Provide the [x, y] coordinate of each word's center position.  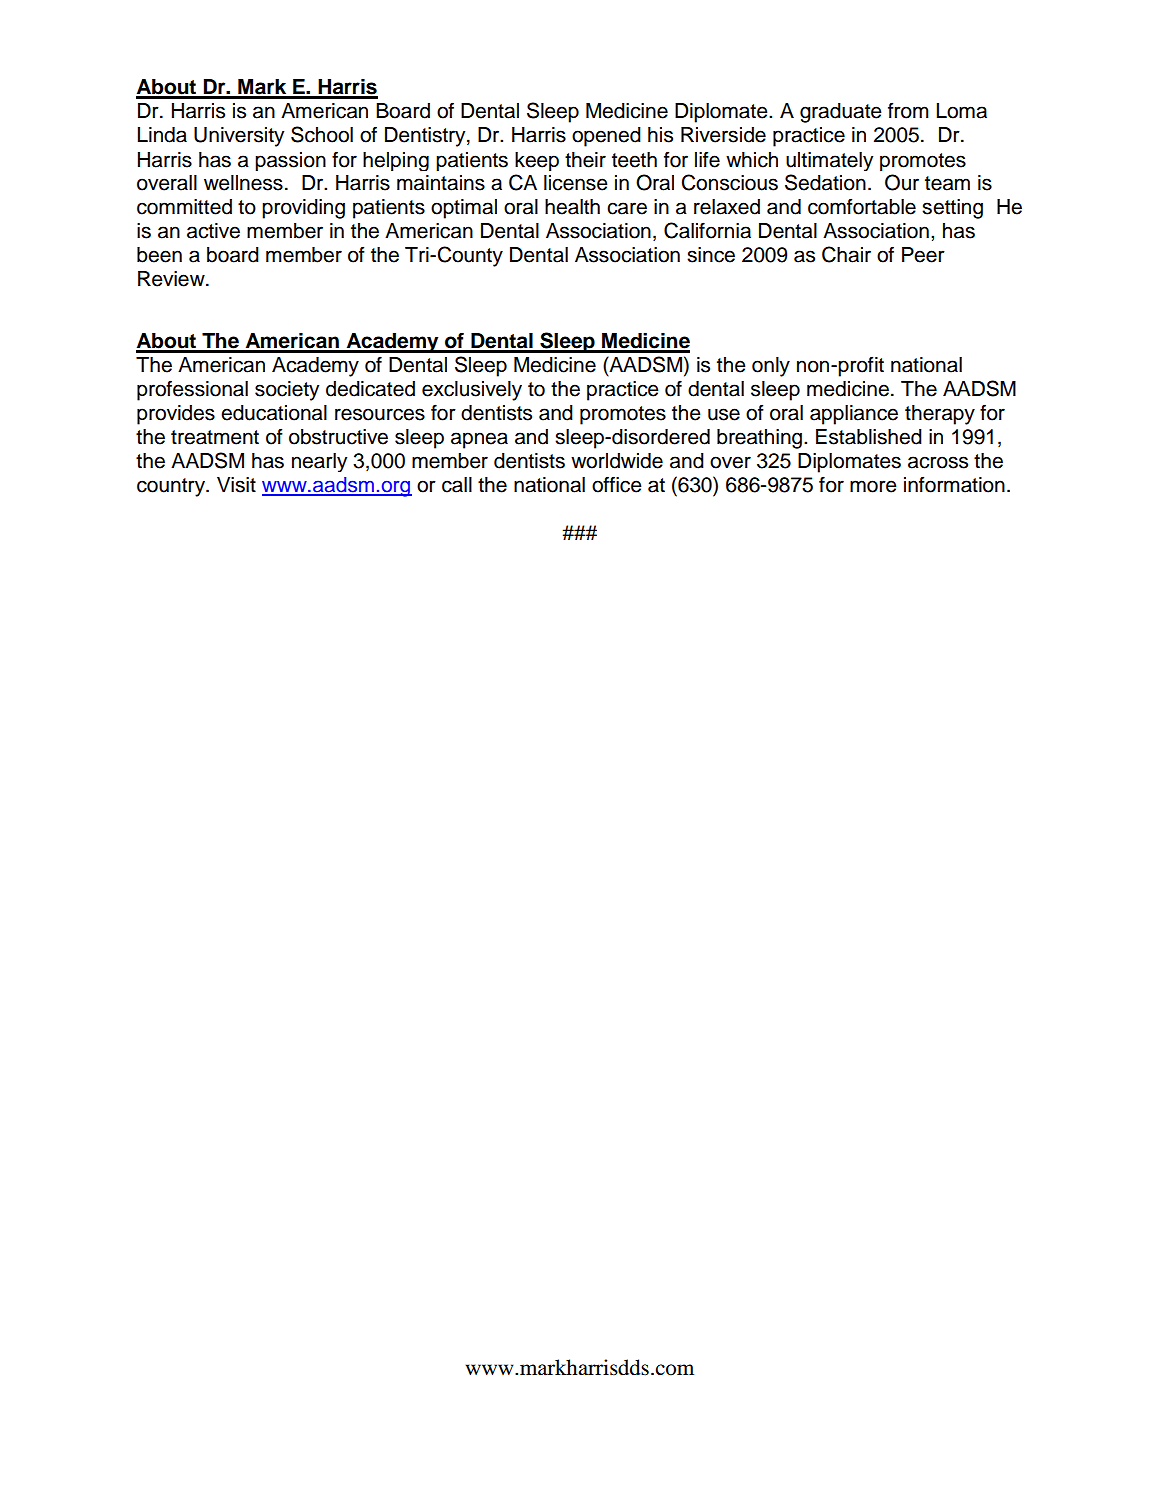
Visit [236, 485]
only [771, 367]
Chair [846, 254]
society [287, 391]
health [572, 207]
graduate [841, 113]
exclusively [472, 391]
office [617, 484]
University [239, 137]
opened [606, 137]
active [213, 231]
